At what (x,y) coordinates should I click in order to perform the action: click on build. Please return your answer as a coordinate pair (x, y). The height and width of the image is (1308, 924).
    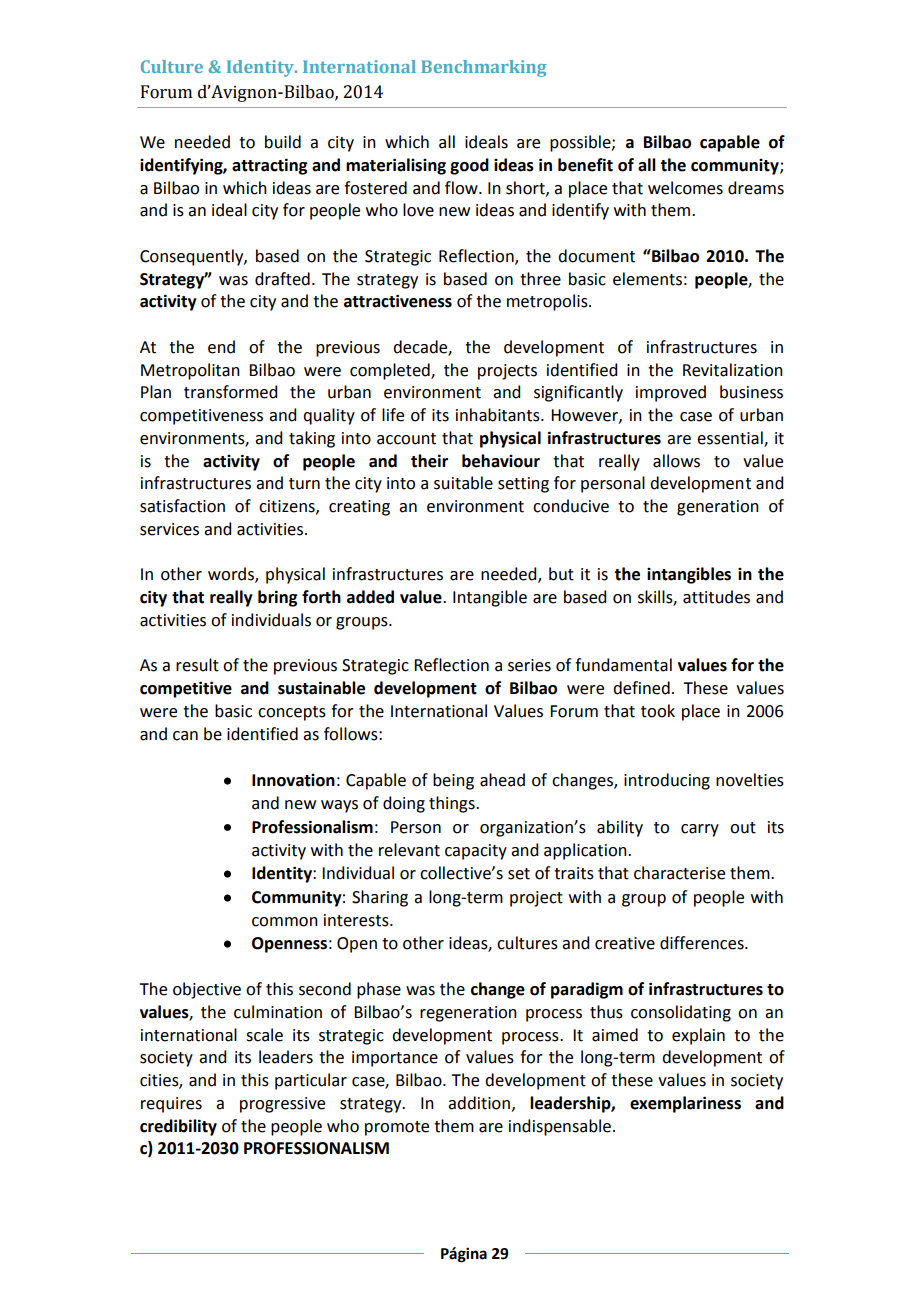
    Looking at the image, I should click on (283, 142).
